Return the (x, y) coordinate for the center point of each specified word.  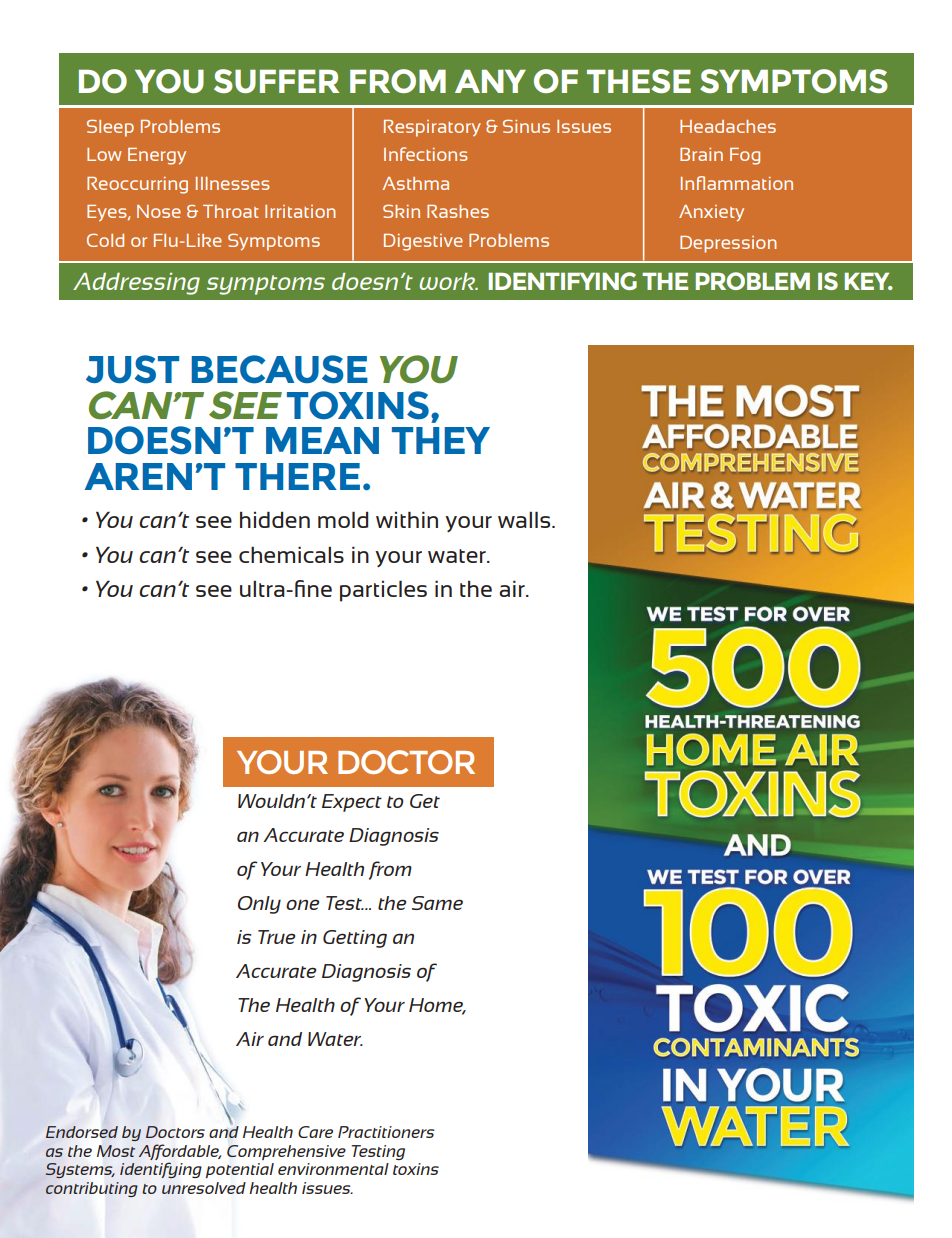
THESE (639, 81)
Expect (352, 803)
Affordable (179, 1153)
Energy (157, 156)
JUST (132, 369)
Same (437, 903)
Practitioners (386, 1132)
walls (525, 519)
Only (259, 905)
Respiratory (432, 128)
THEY (441, 440)
